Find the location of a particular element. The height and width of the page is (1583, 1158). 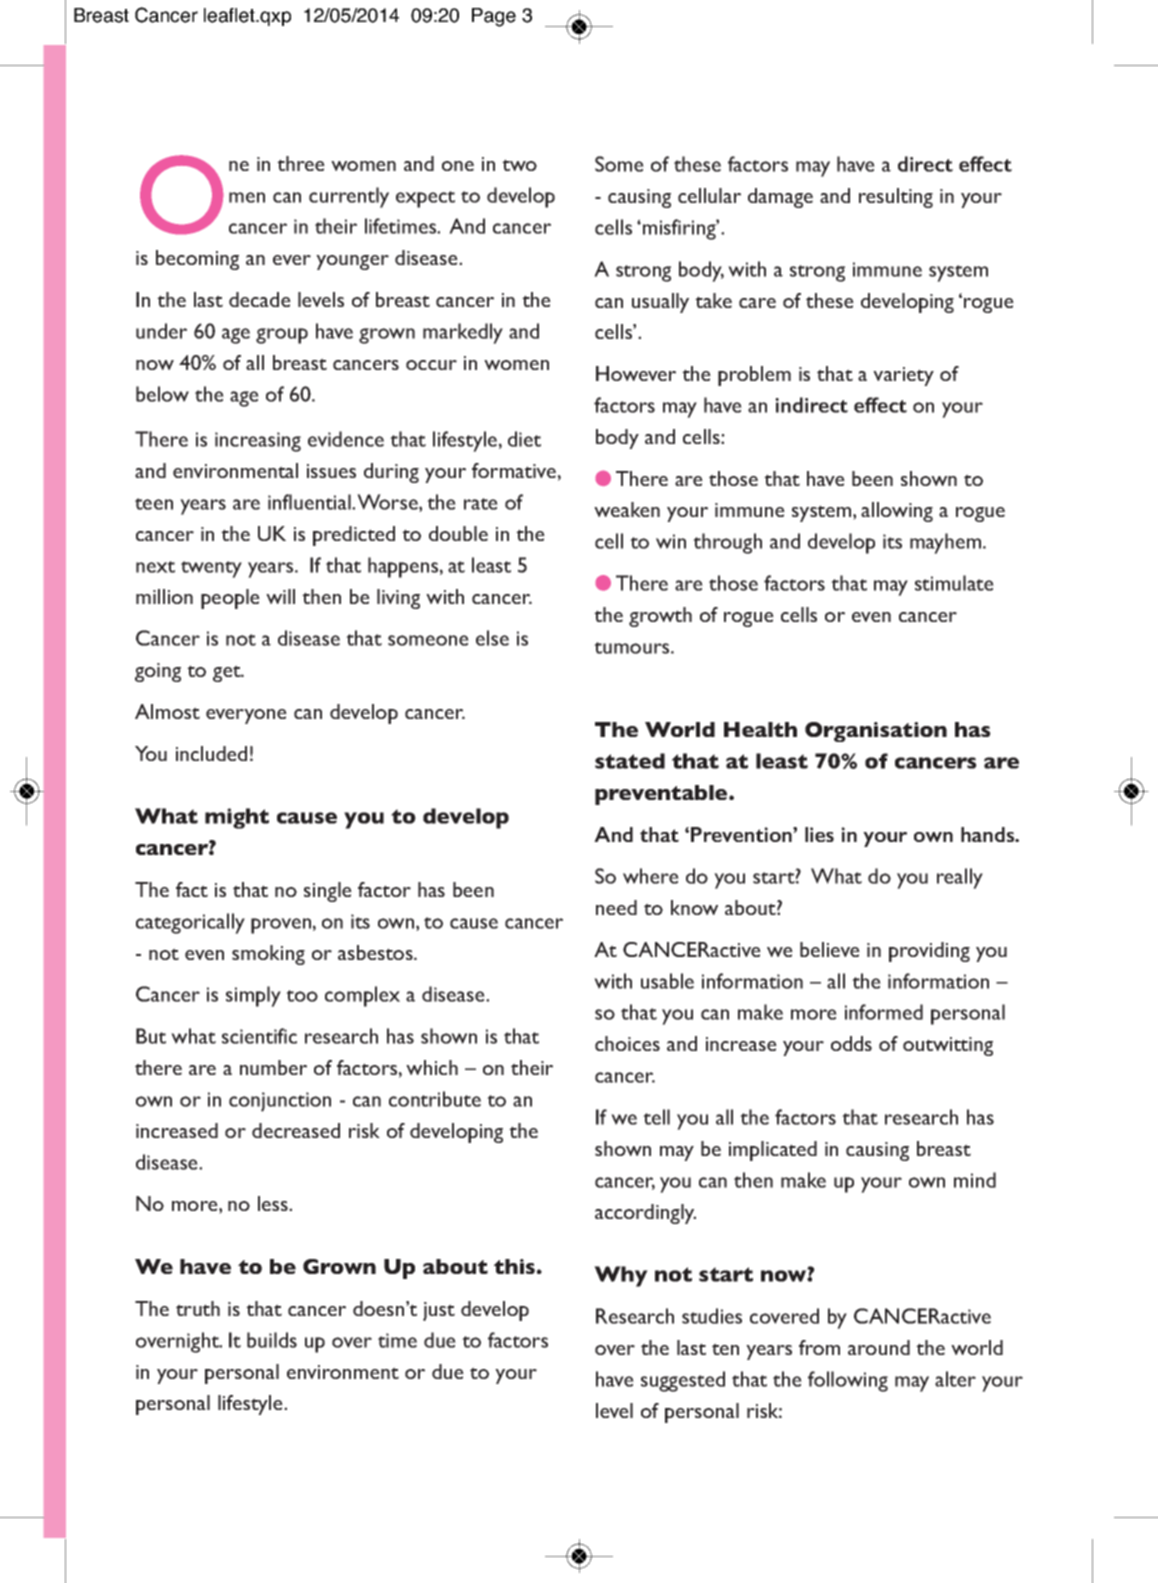

three is located at coordinates (301, 163).
